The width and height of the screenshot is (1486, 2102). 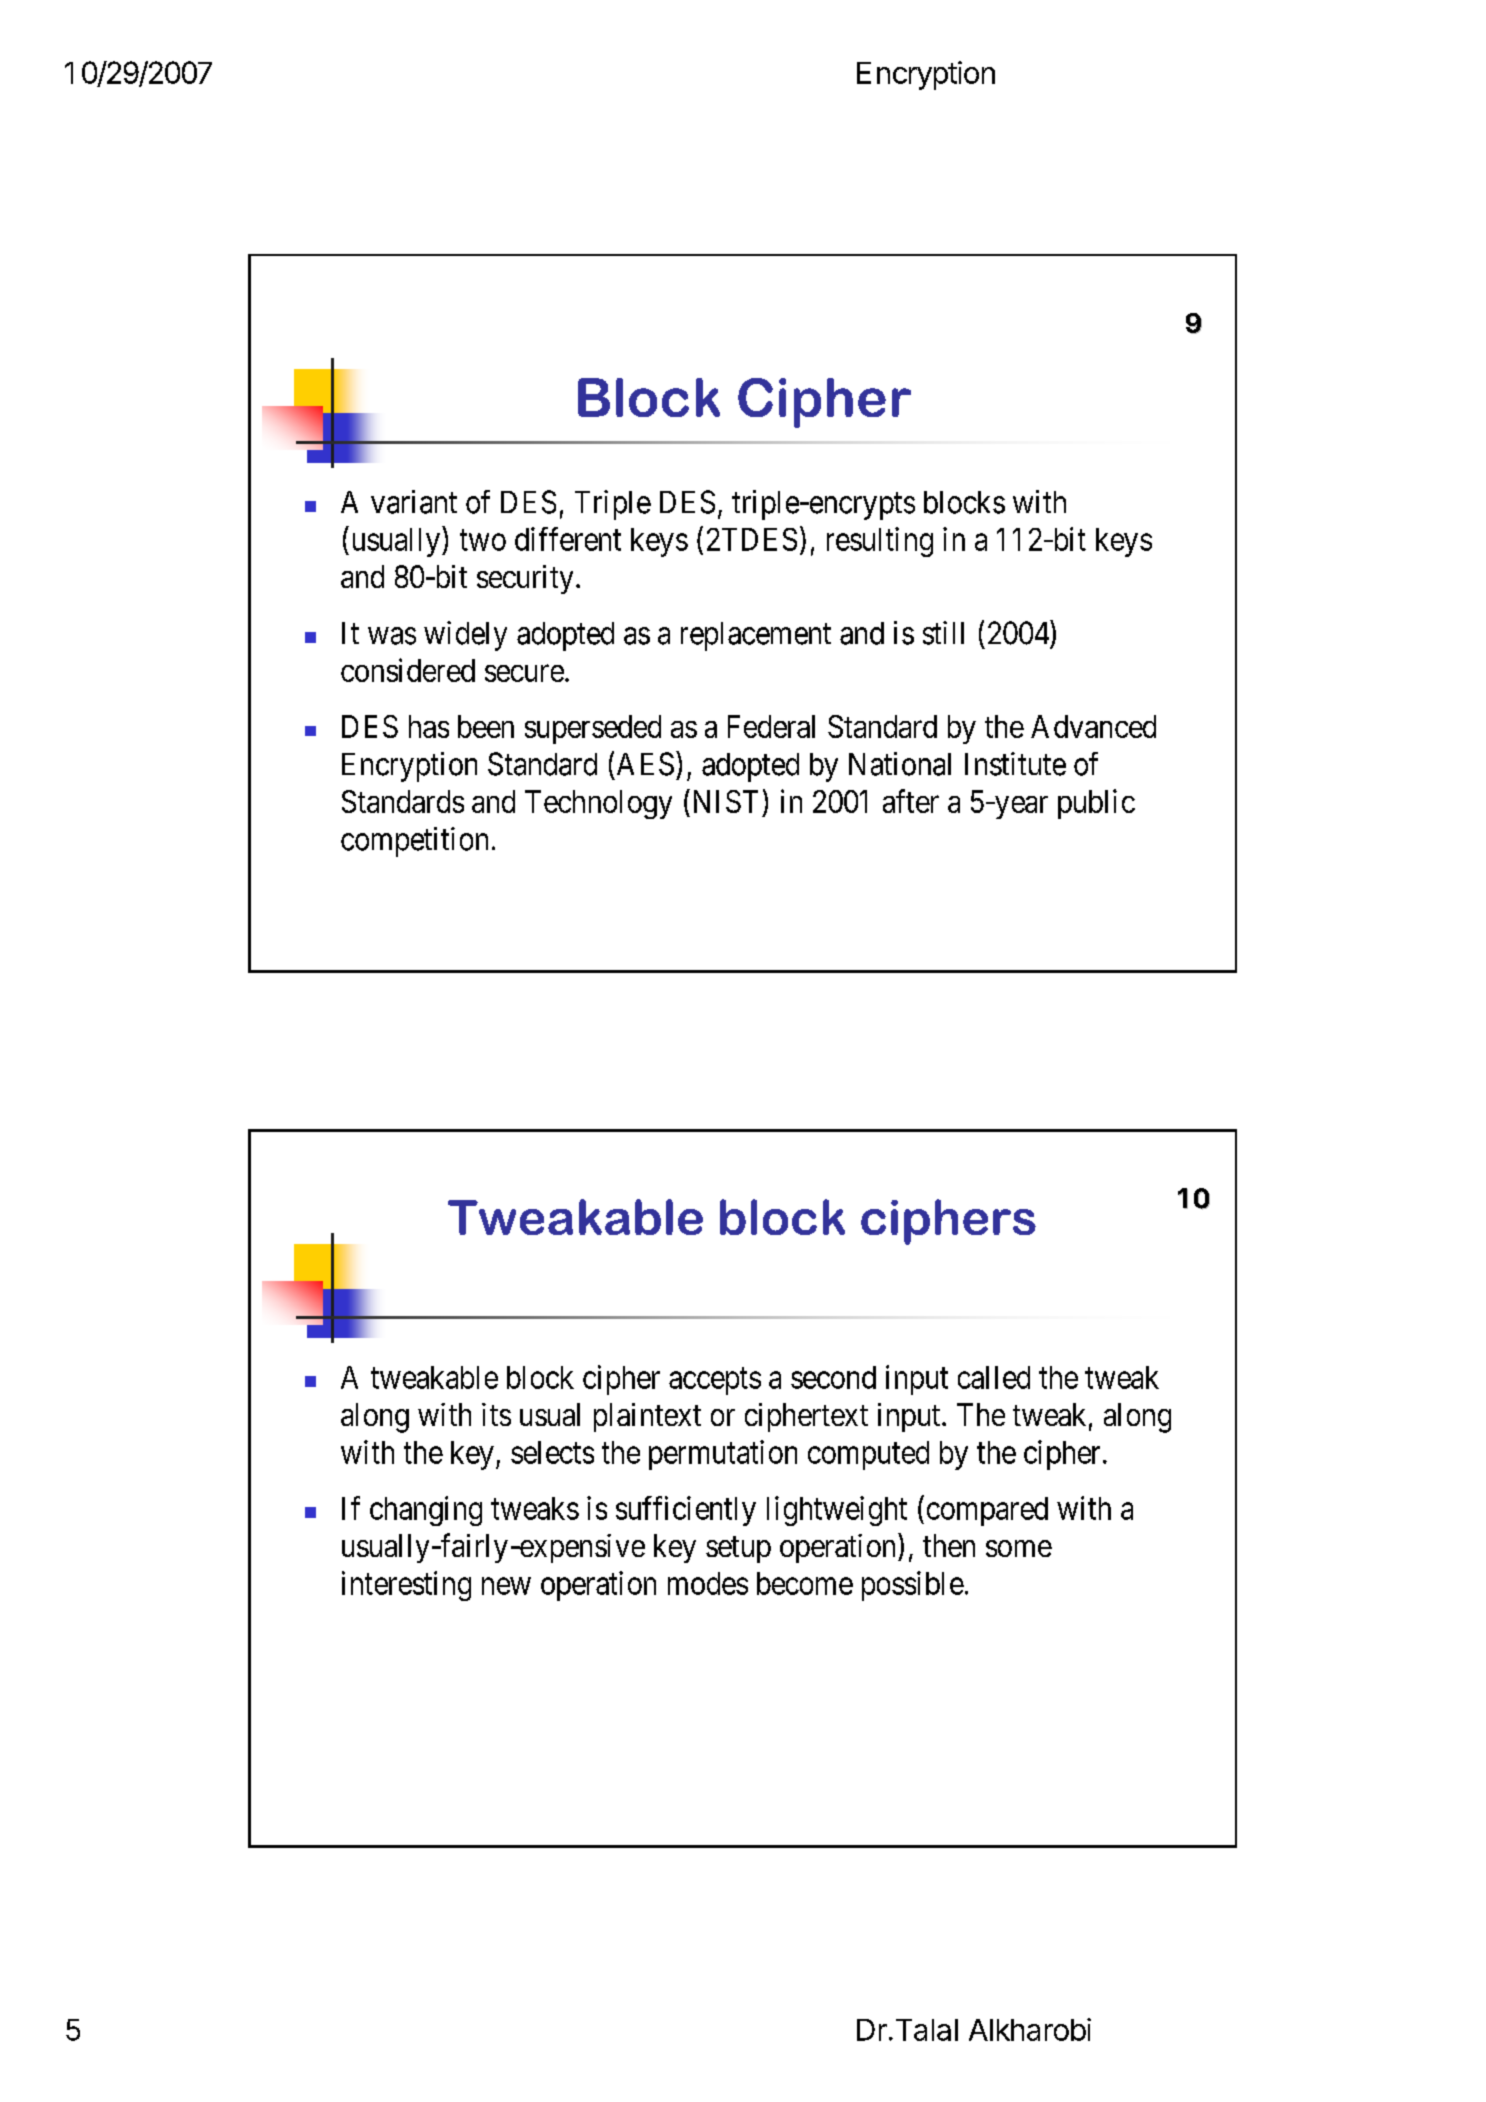 I want to click on new, so click(x=506, y=1586).
